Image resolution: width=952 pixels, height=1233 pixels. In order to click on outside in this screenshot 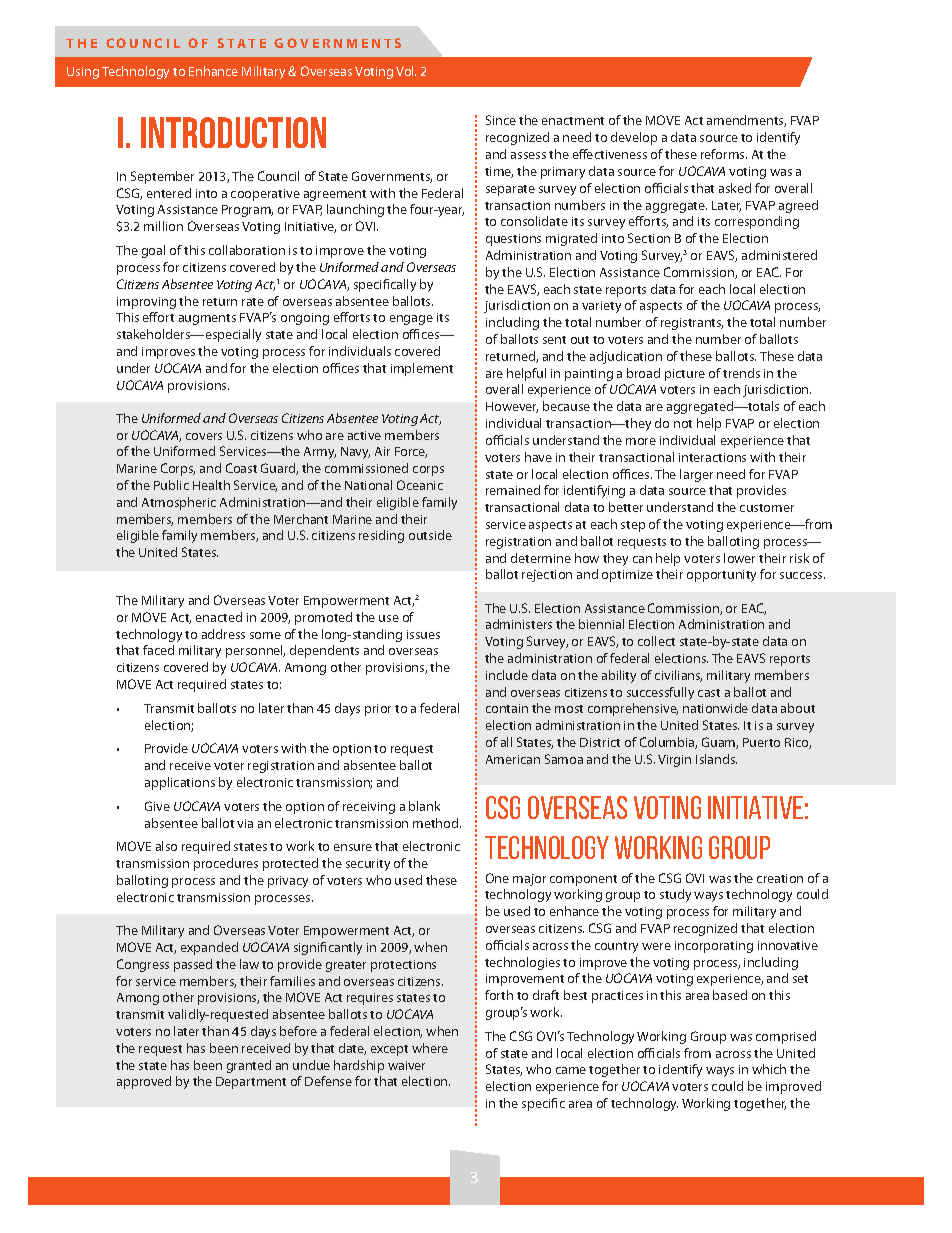, I will do `click(430, 535)`.
